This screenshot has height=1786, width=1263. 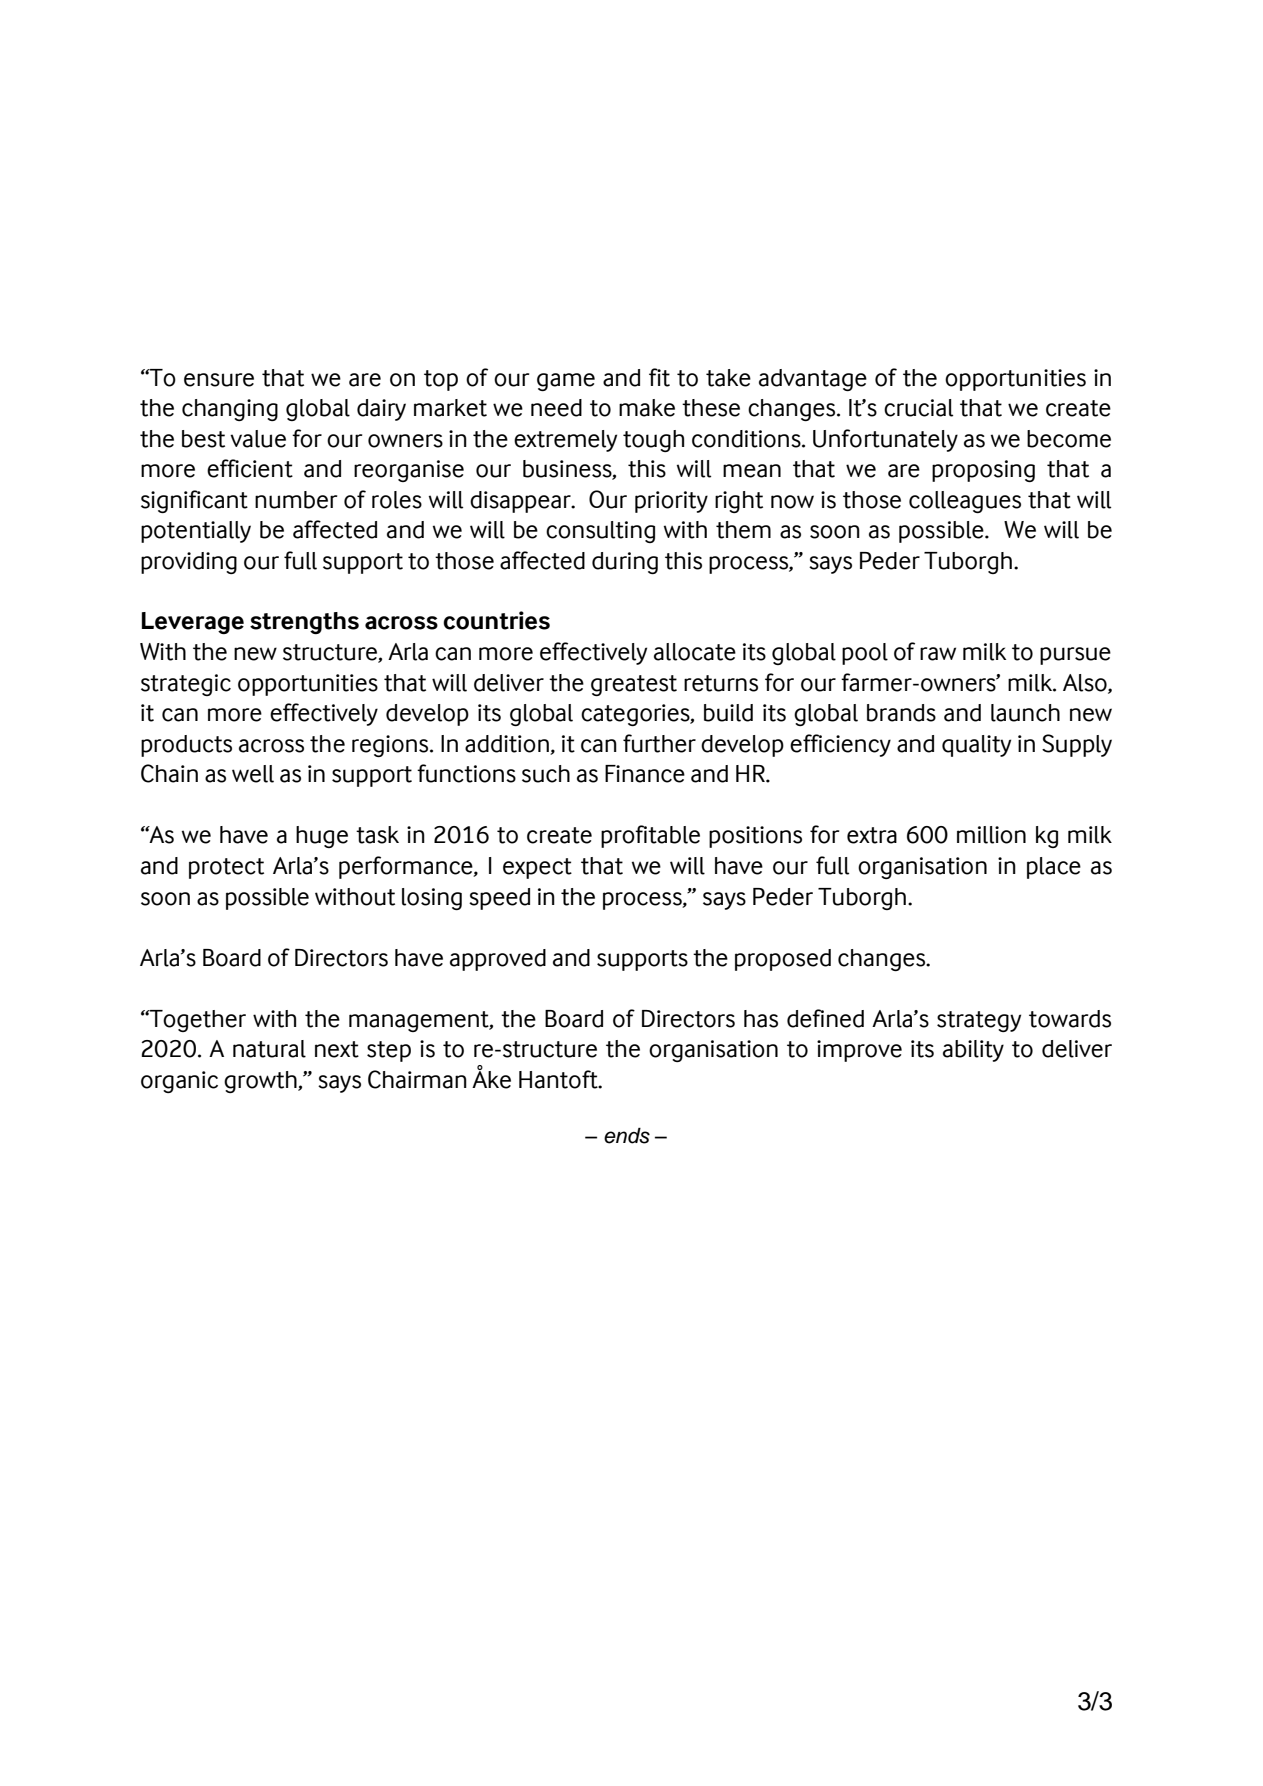 I want to click on changing, so click(x=230, y=410).
